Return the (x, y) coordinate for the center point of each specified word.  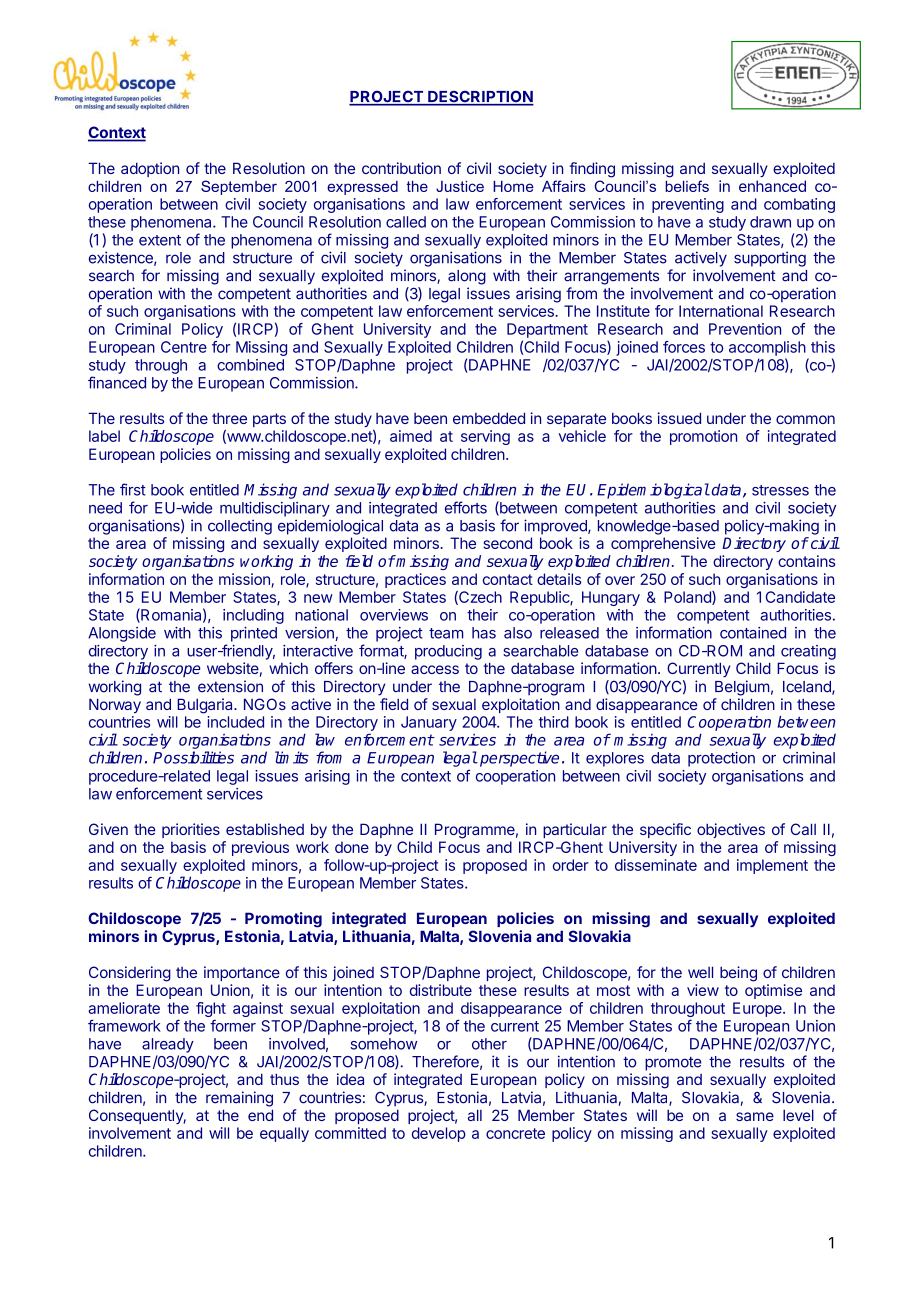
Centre (184, 347)
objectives (731, 830)
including (253, 616)
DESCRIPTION (480, 97)
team (446, 633)
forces (684, 347)
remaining (239, 1099)
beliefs (687, 186)
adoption (150, 169)
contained (753, 633)
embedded (489, 418)
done (352, 847)
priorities (191, 830)
